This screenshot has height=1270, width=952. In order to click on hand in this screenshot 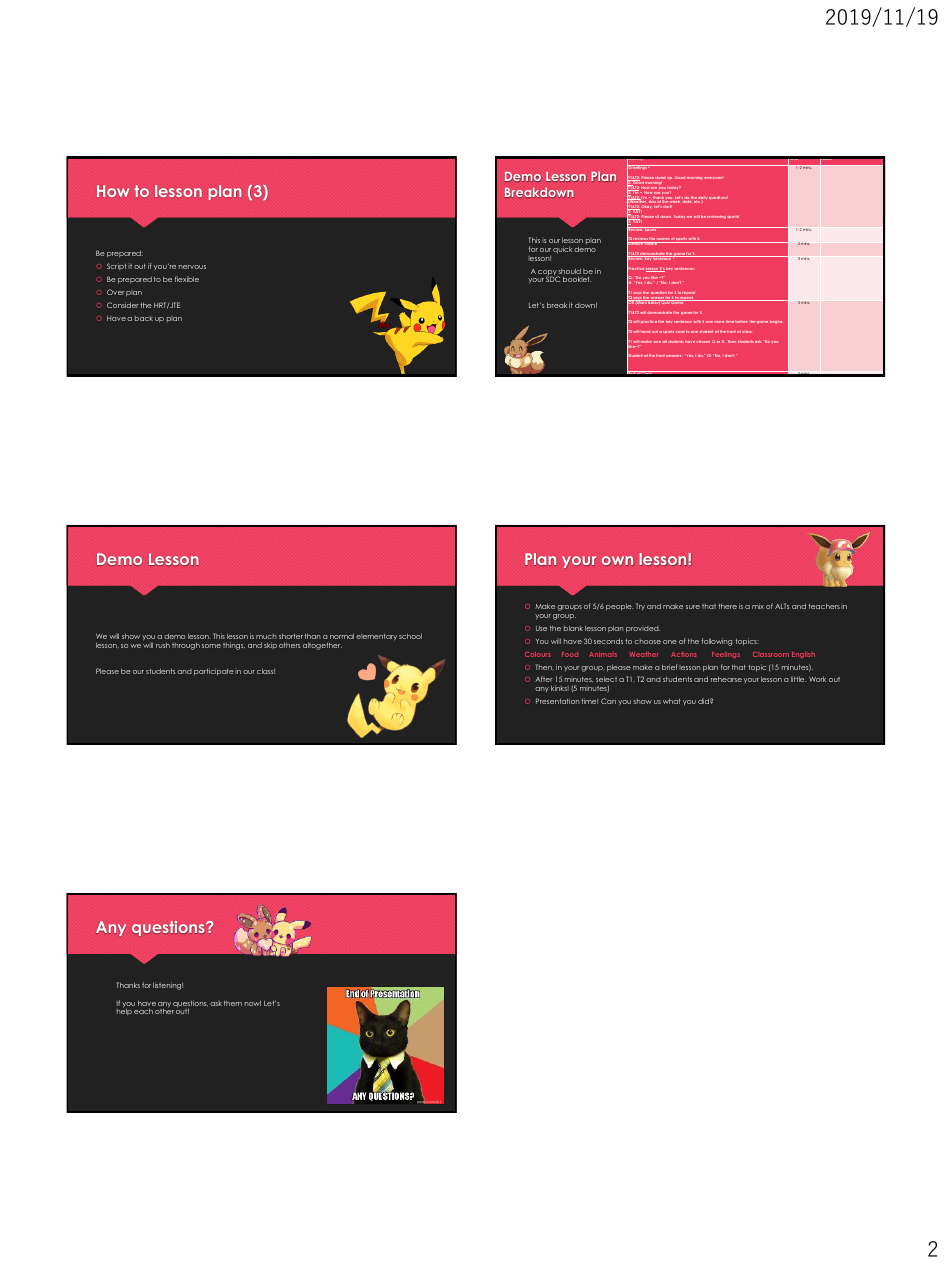, I will do `click(645, 332)`.
